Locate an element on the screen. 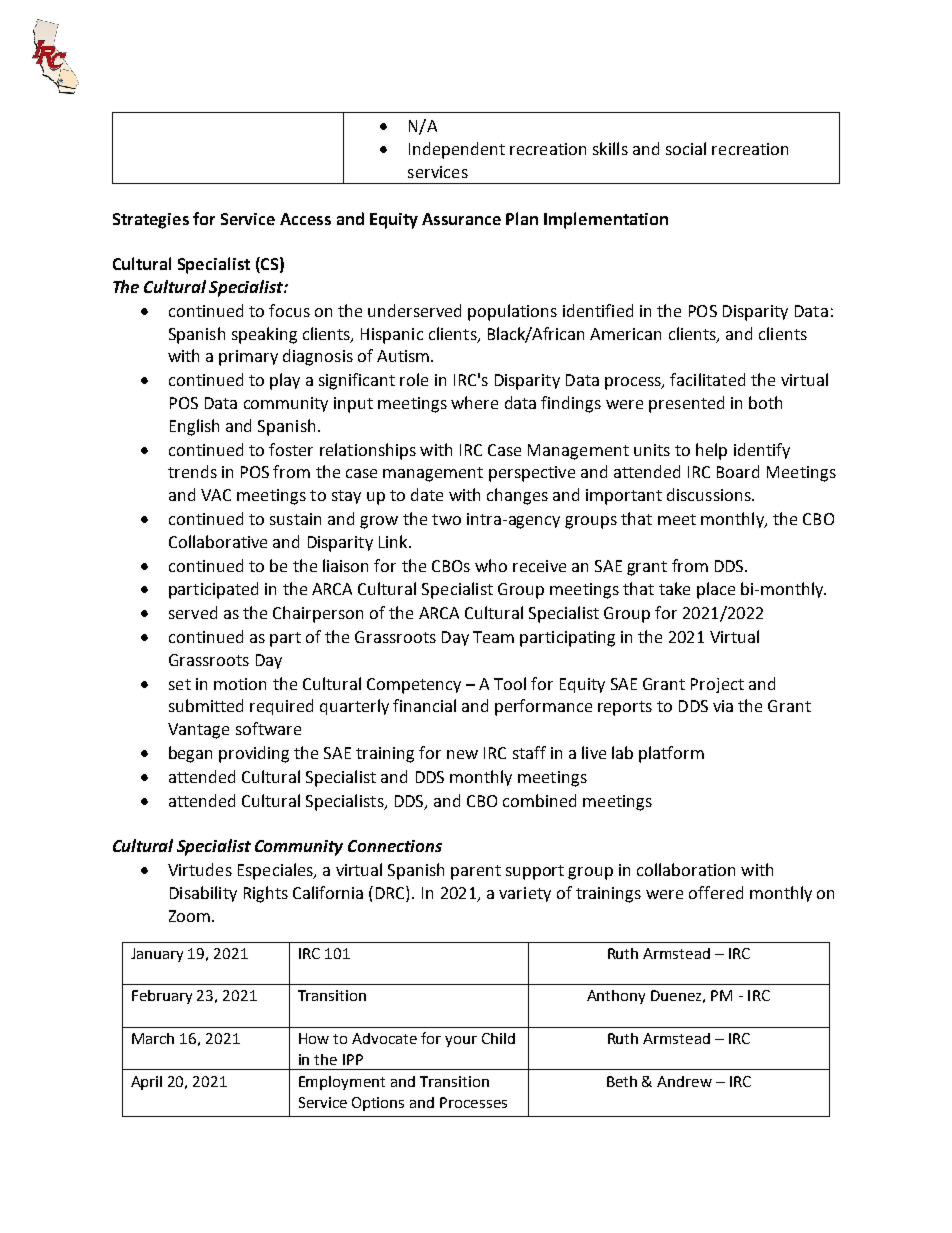  Independent is located at coordinates (457, 150).
